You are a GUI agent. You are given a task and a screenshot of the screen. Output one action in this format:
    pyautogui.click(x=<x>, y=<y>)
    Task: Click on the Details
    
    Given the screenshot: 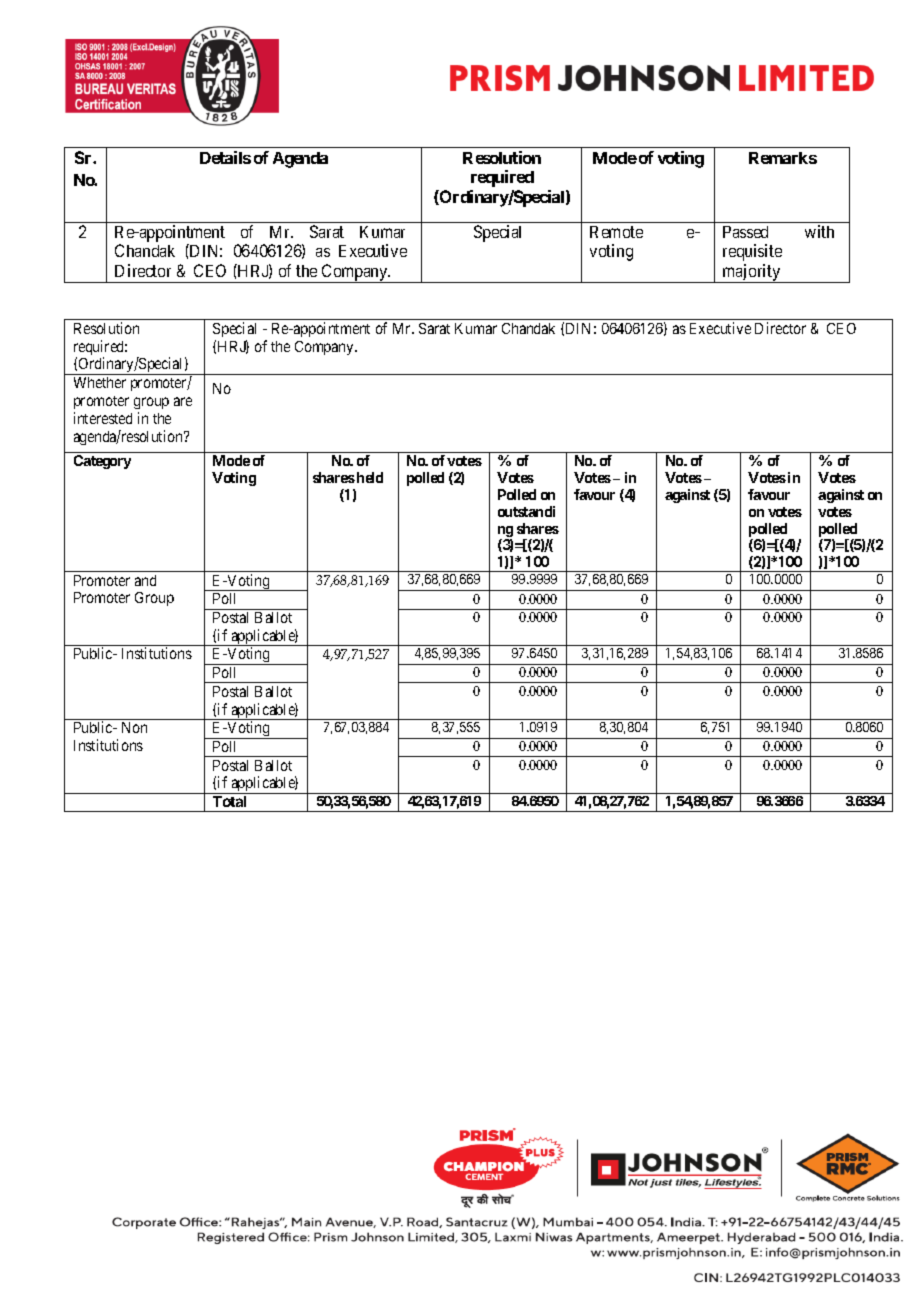 What is the action you would take?
    pyautogui.click(x=225, y=157)
